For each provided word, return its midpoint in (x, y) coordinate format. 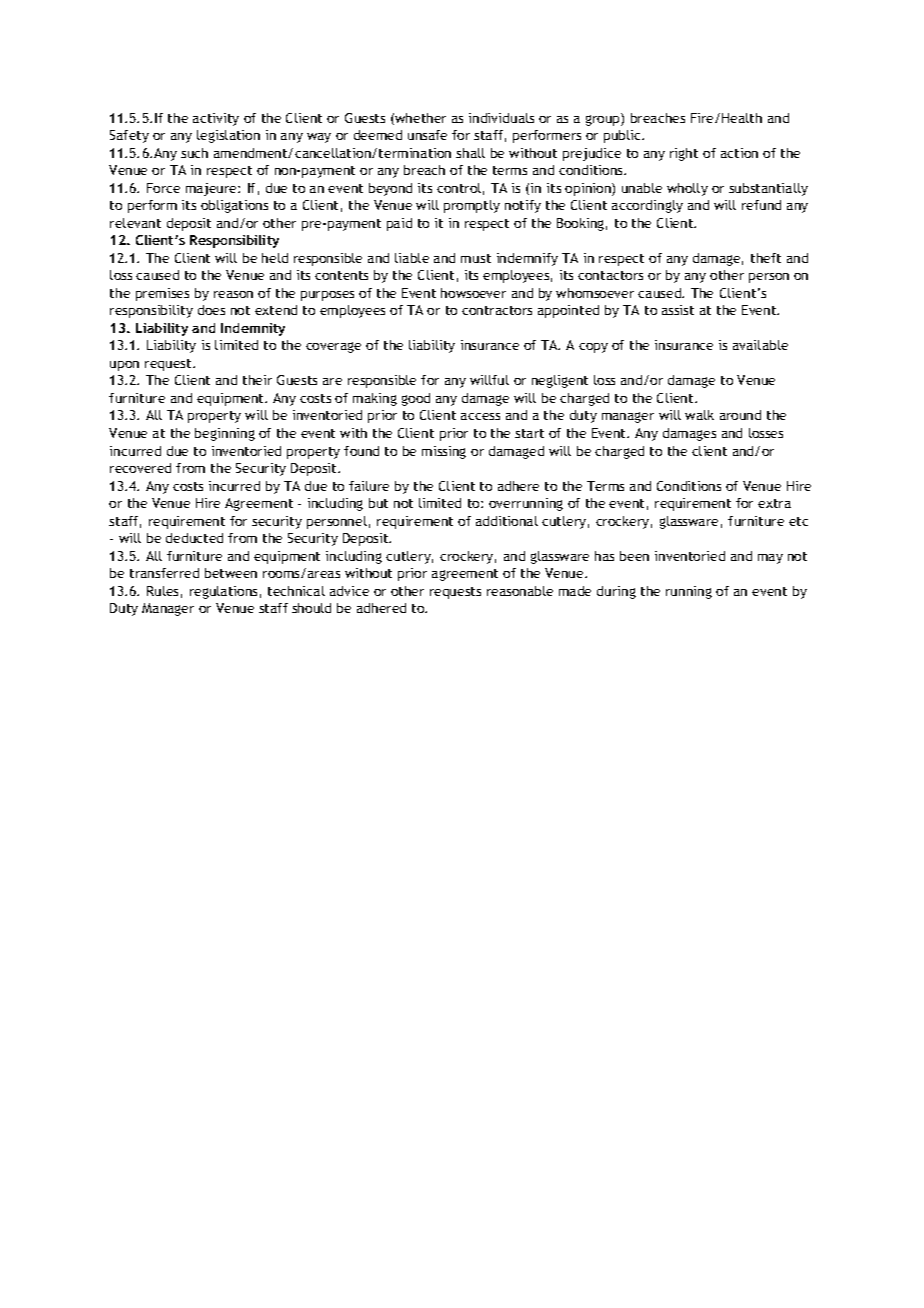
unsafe (427, 135)
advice (349, 591)
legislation (228, 136)
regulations (223, 592)
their (257, 380)
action (739, 153)
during (616, 592)
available (760, 345)
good (416, 399)
